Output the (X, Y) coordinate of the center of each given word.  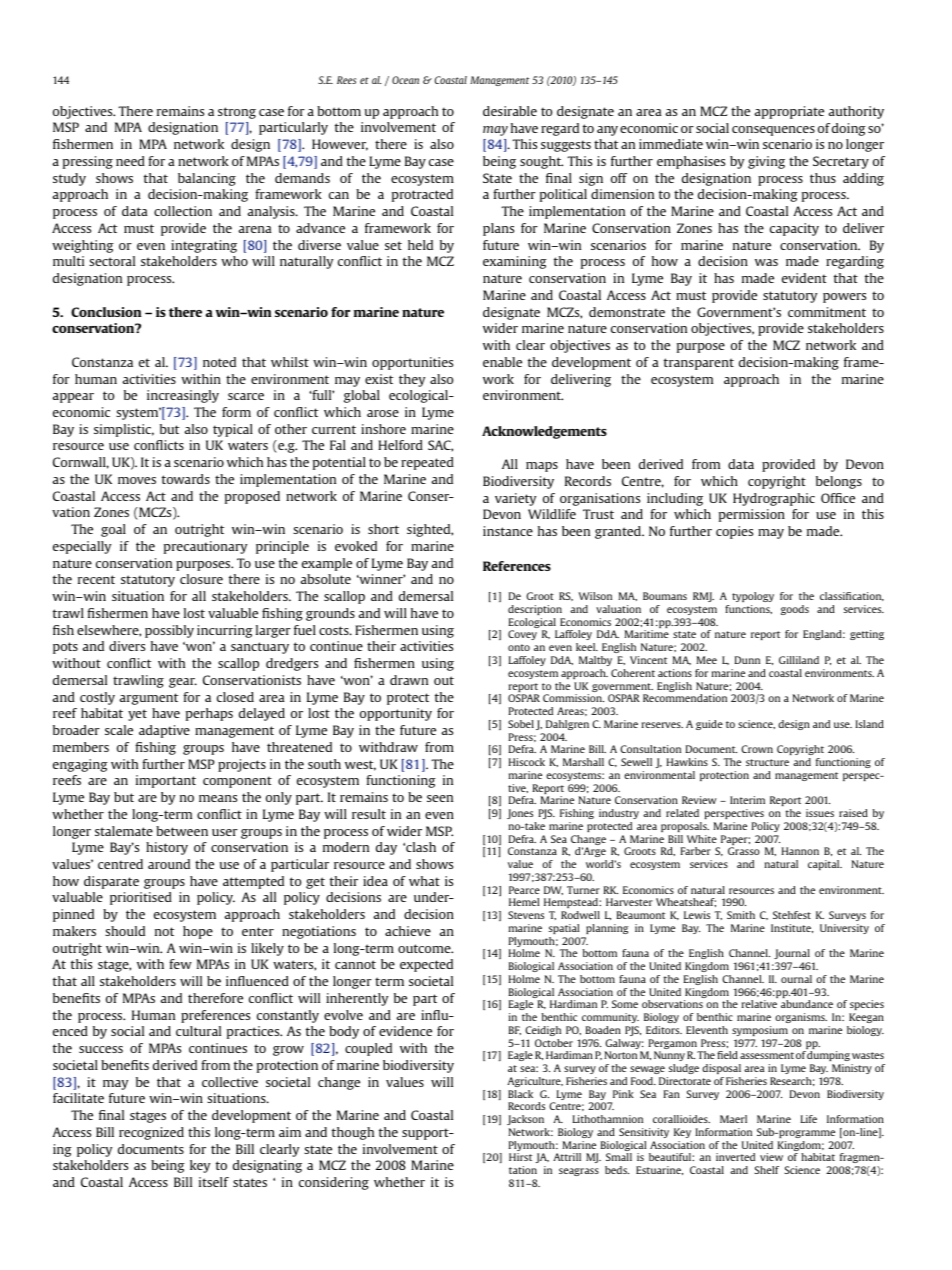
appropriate (789, 112)
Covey (522, 635)
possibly (169, 631)
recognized (151, 1133)
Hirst (520, 1157)
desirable (510, 111)
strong (237, 113)
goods (795, 610)
